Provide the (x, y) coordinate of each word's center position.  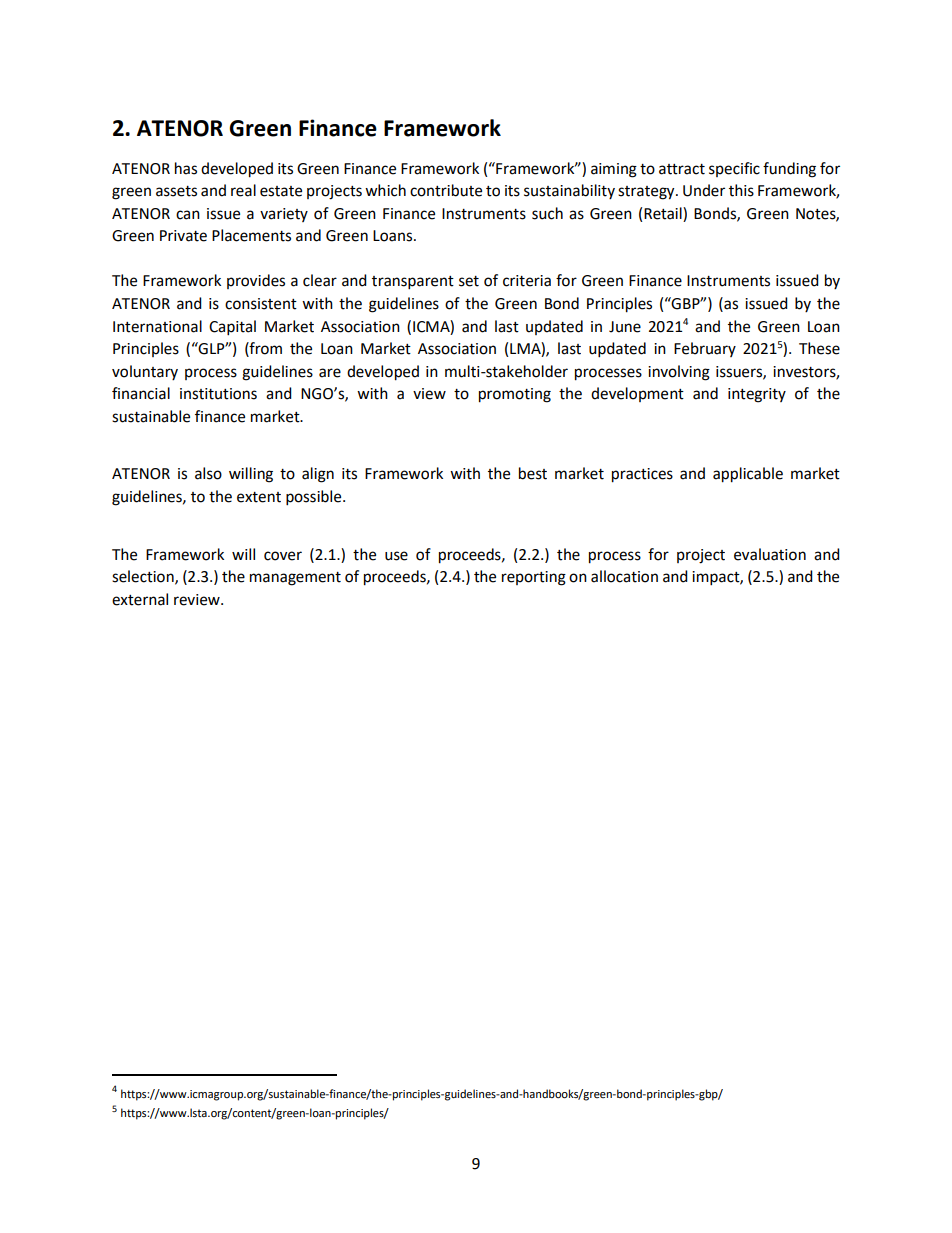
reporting (534, 578)
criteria (527, 281)
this (741, 190)
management (295, 579)
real (243, 190)
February (705, 349)
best (533, 473)
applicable (748, 475)
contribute (446, 190)
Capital (232, 328)
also (208, 473)
